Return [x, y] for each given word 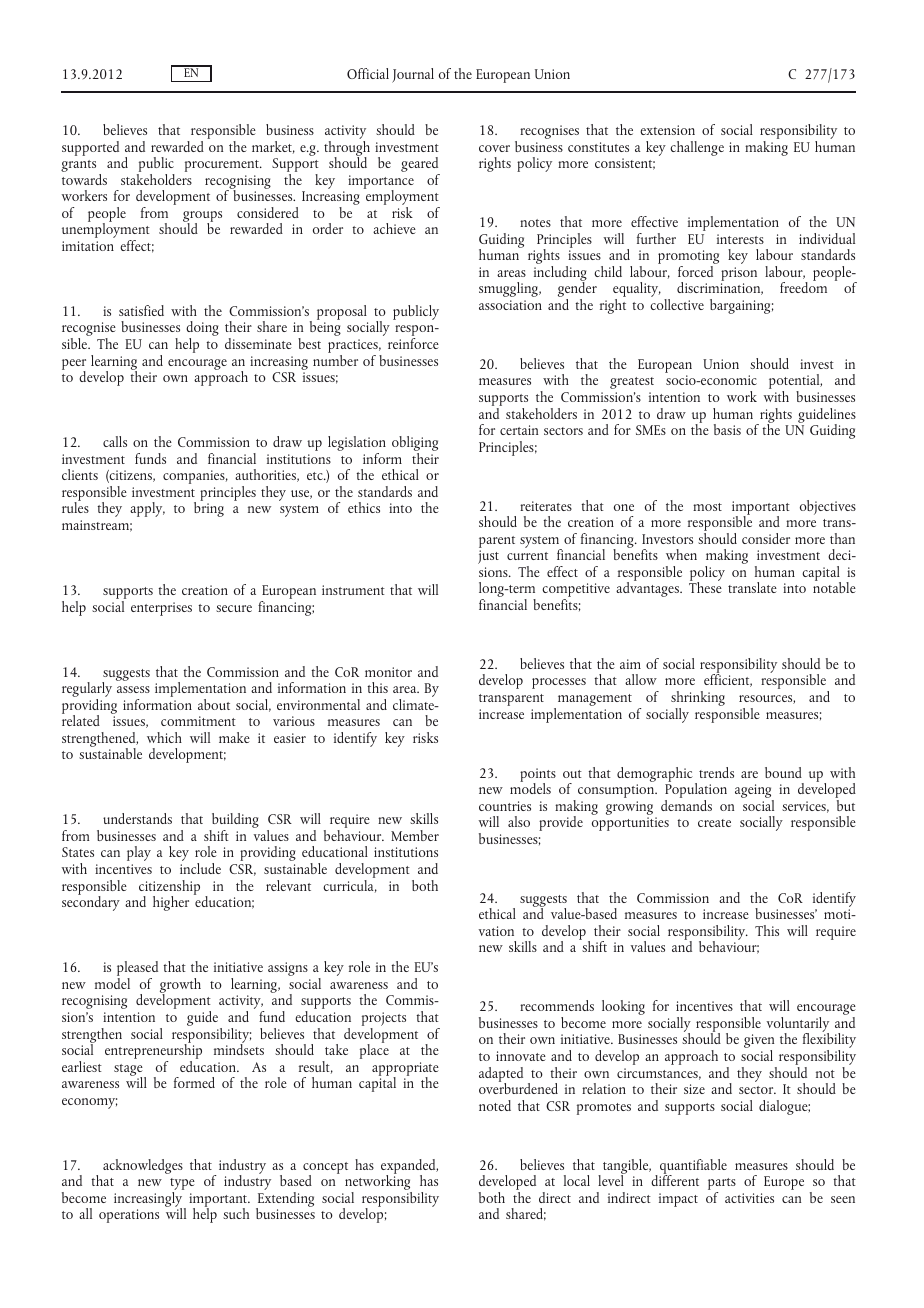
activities [749, 1198]
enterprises [161, 609]
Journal [413, 75]
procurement [223, 166]
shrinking [698, 700]
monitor [388, 672]
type [182, 1185]
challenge [697, 148]
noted [495, 1105]
